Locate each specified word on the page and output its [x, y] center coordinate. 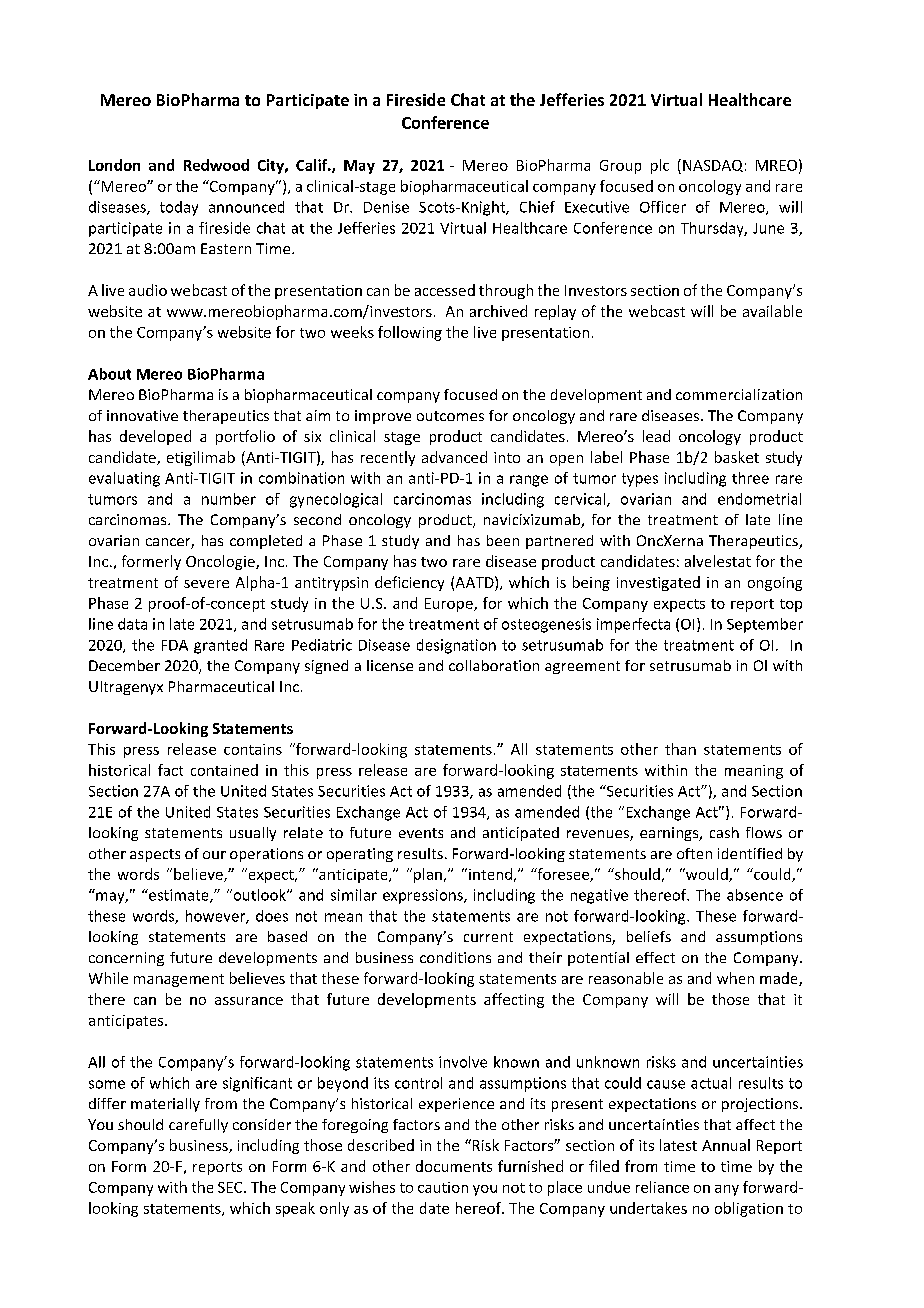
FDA [175, 645]
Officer [663, 207]
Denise [386, 207]
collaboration [494, 665]
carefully [198, 1126]
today [179, 208]
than [680, 749]
